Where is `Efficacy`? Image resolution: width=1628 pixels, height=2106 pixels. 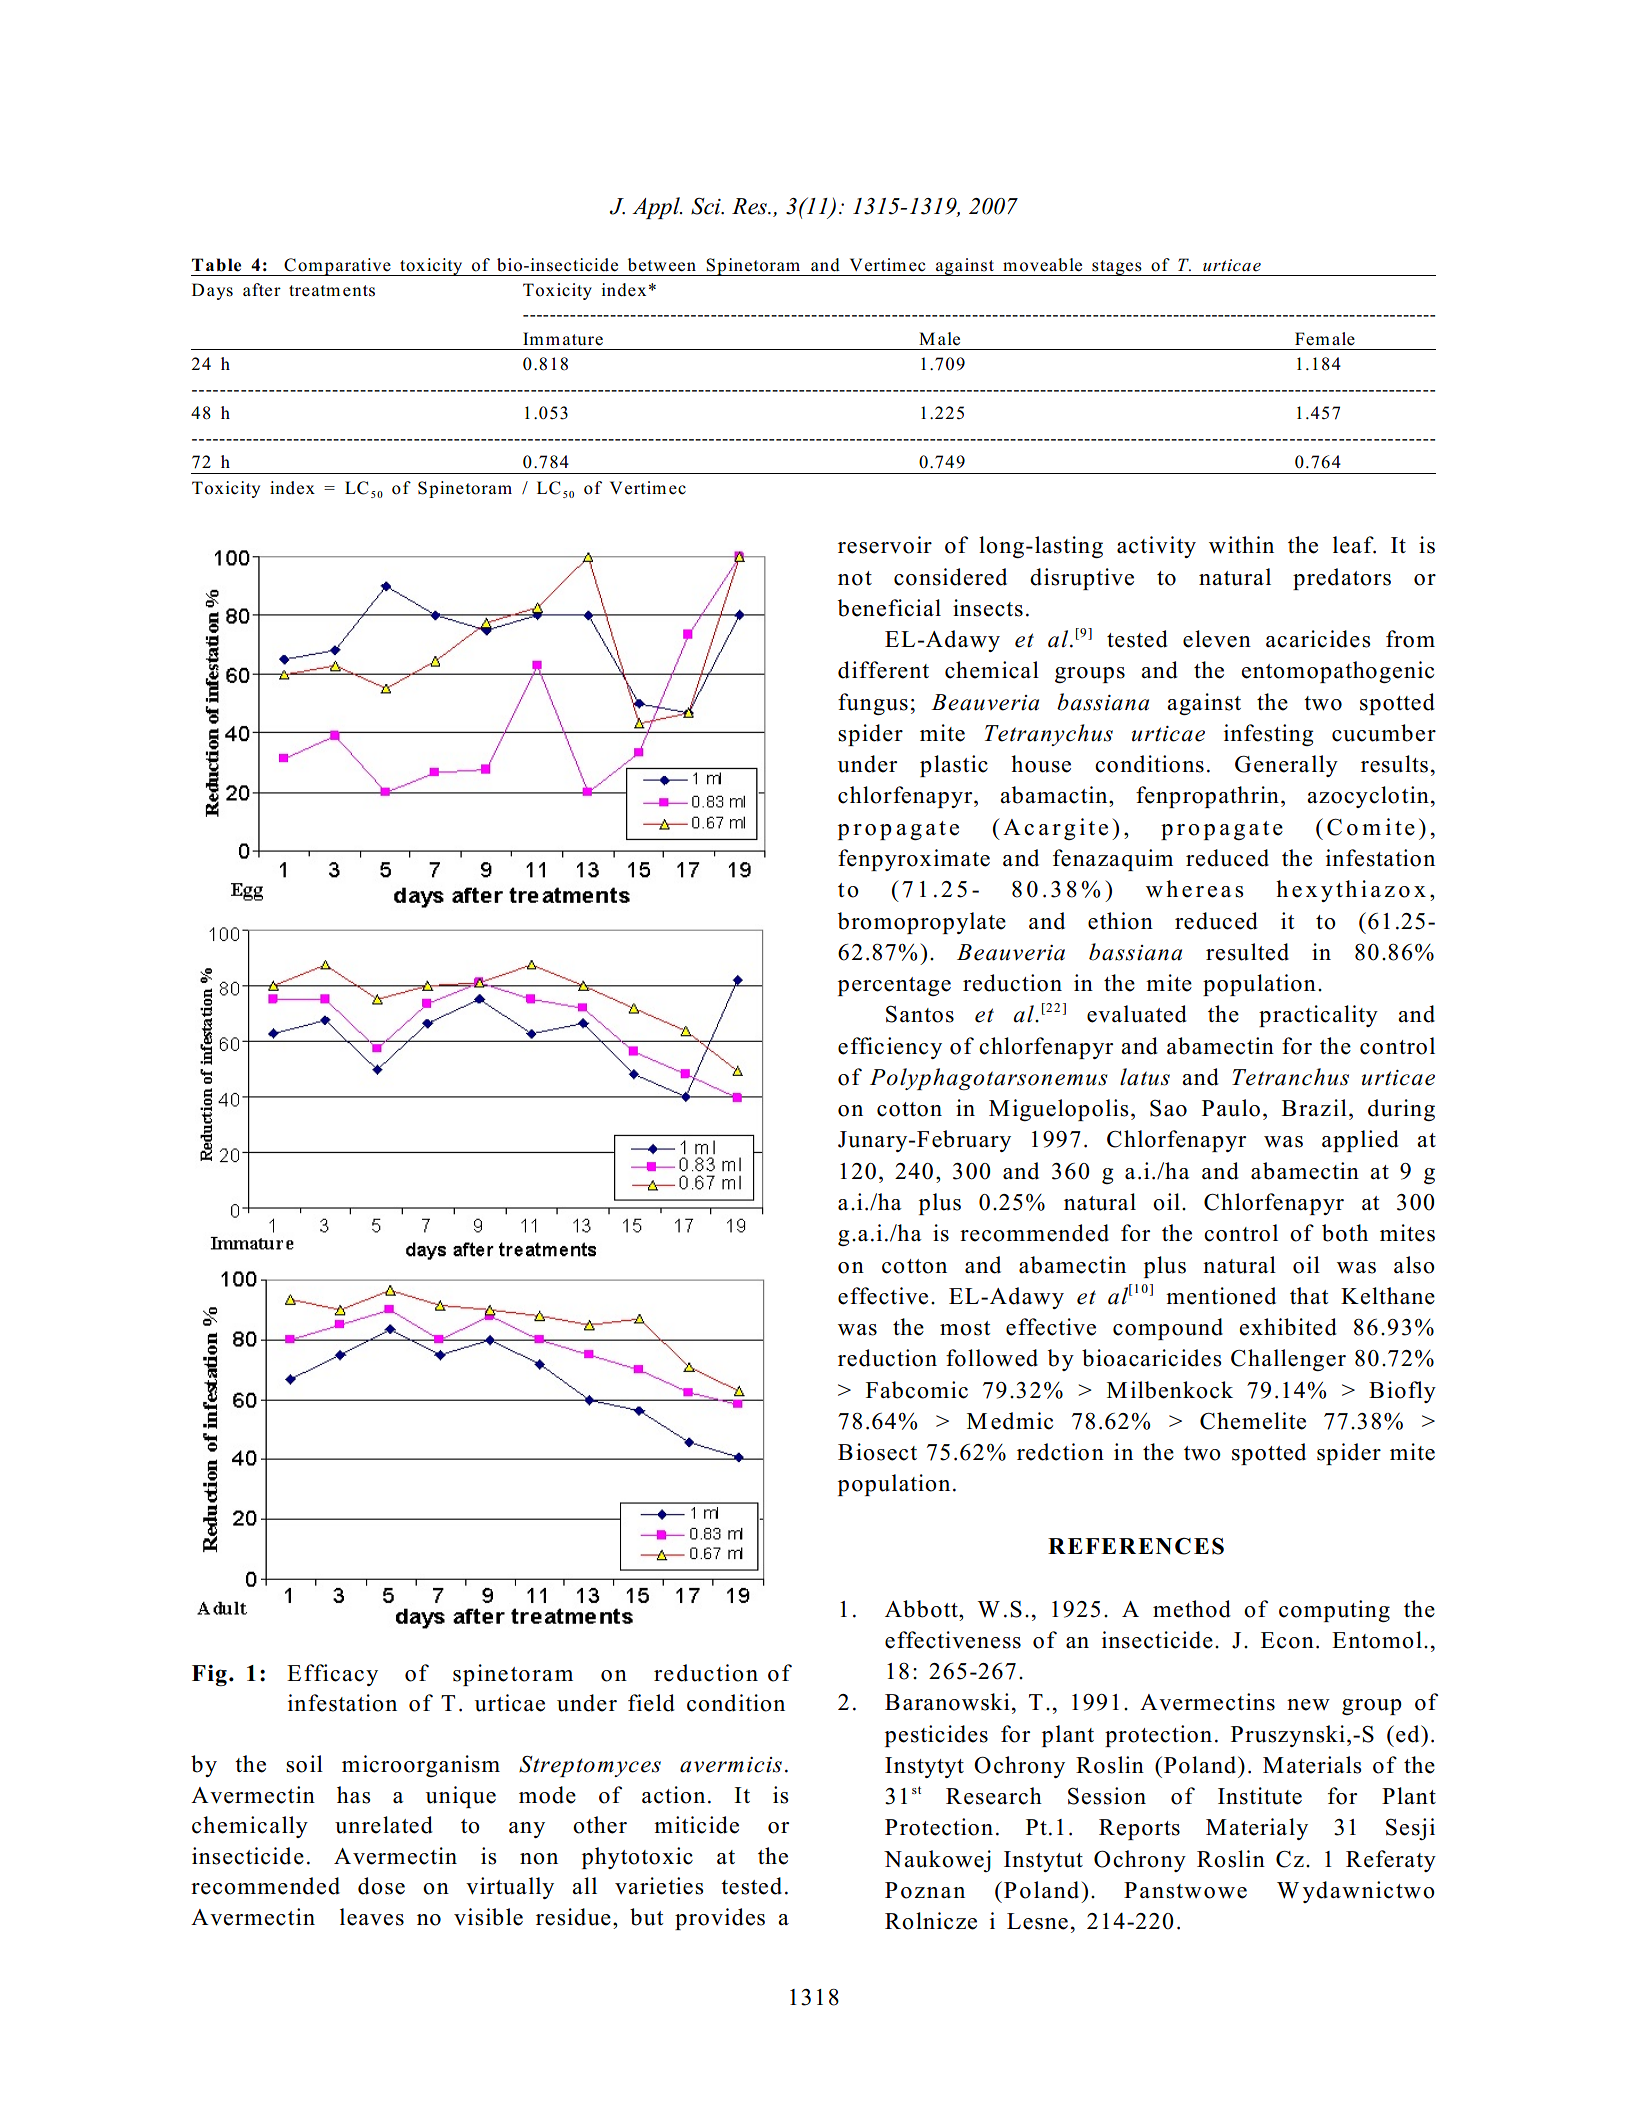 Efficacy is located at coordinates (332, 1675).
